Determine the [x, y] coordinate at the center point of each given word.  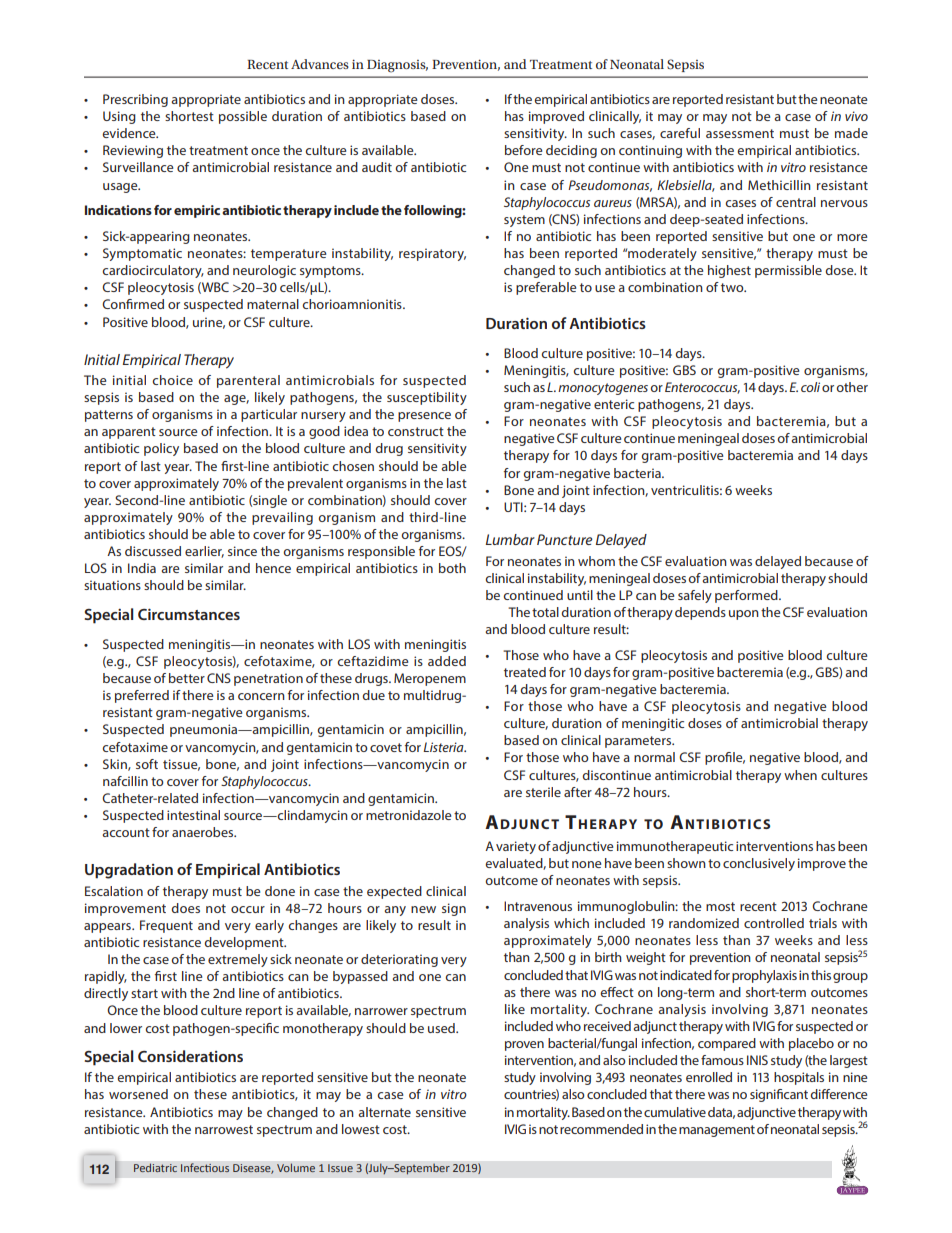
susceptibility [427, 398]
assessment [740, 133]
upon [744, 615]
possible [243, 117]
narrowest [224, 1129]
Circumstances [189, 614]
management [717, 1131]
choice [172, 380]
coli [810, 387]
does [185, 908]
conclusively [759, 864]
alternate [384, 1112]
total [545, 612]
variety [516, 847]
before [523, 150]
